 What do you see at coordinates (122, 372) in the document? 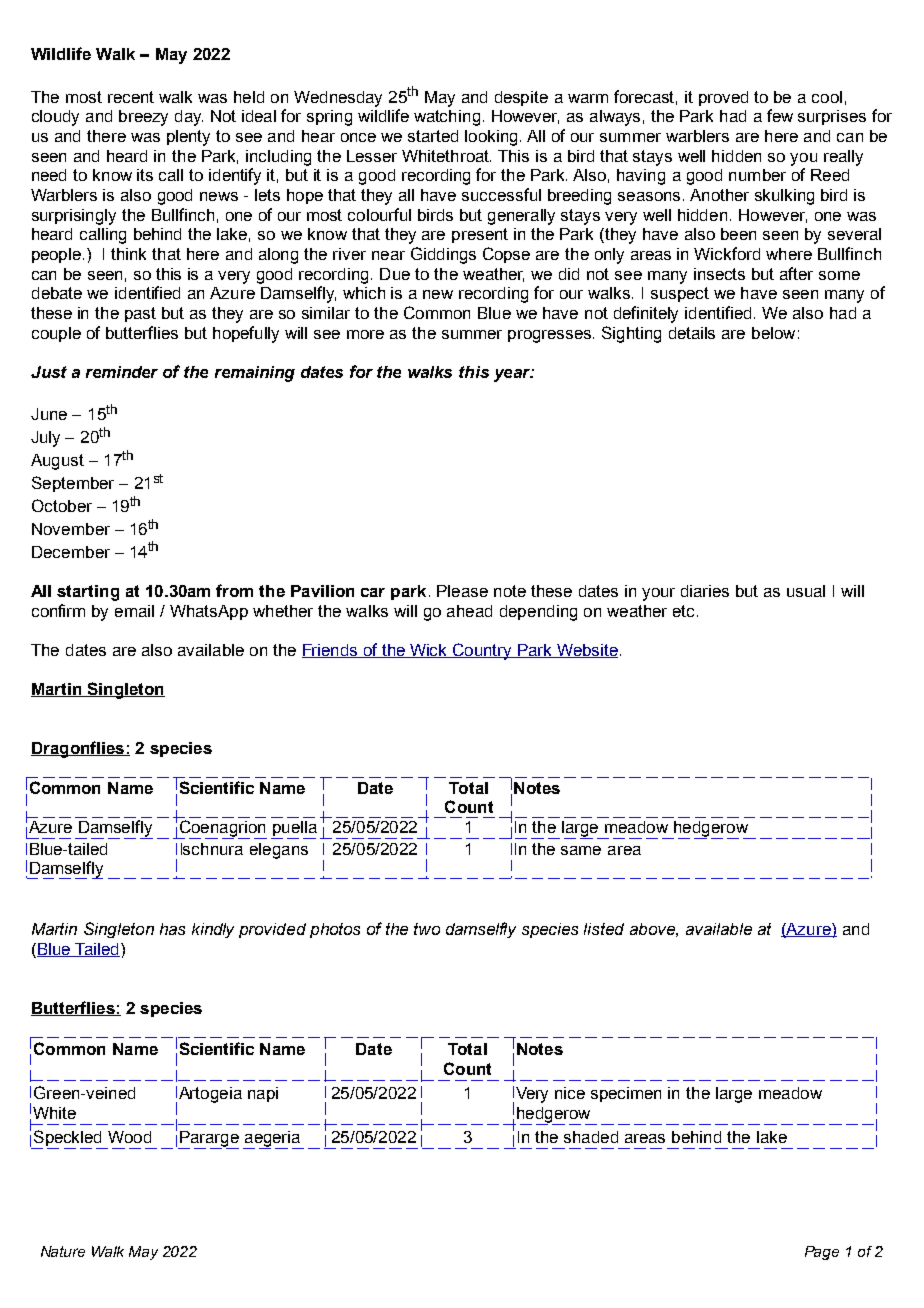
I see `reminder` at bounding box center [122, 372].
